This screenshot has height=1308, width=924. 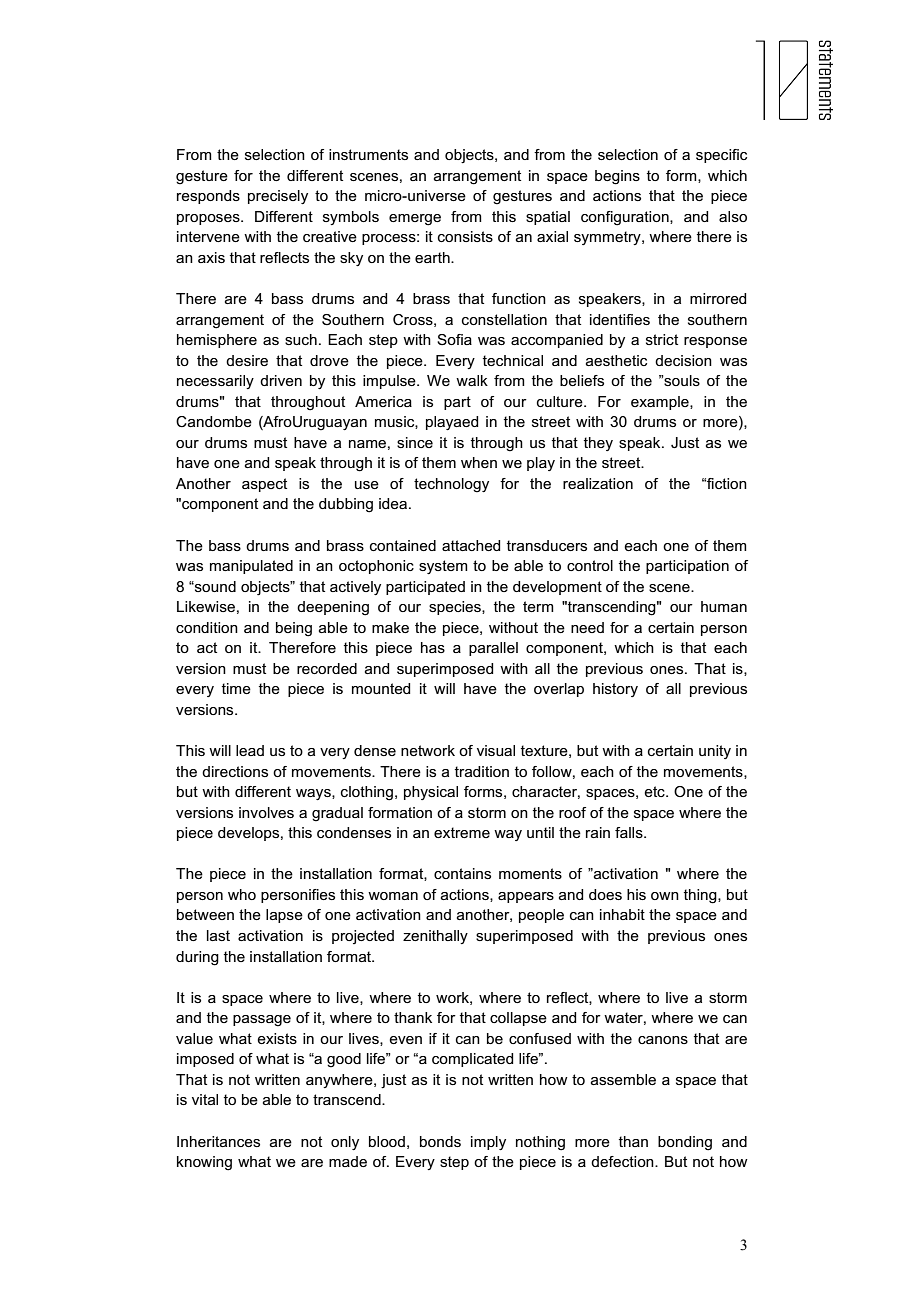 What do you see at coordinates (465, 236) in the screenshot?
I see `consists` at bounding box center [465, 236].
